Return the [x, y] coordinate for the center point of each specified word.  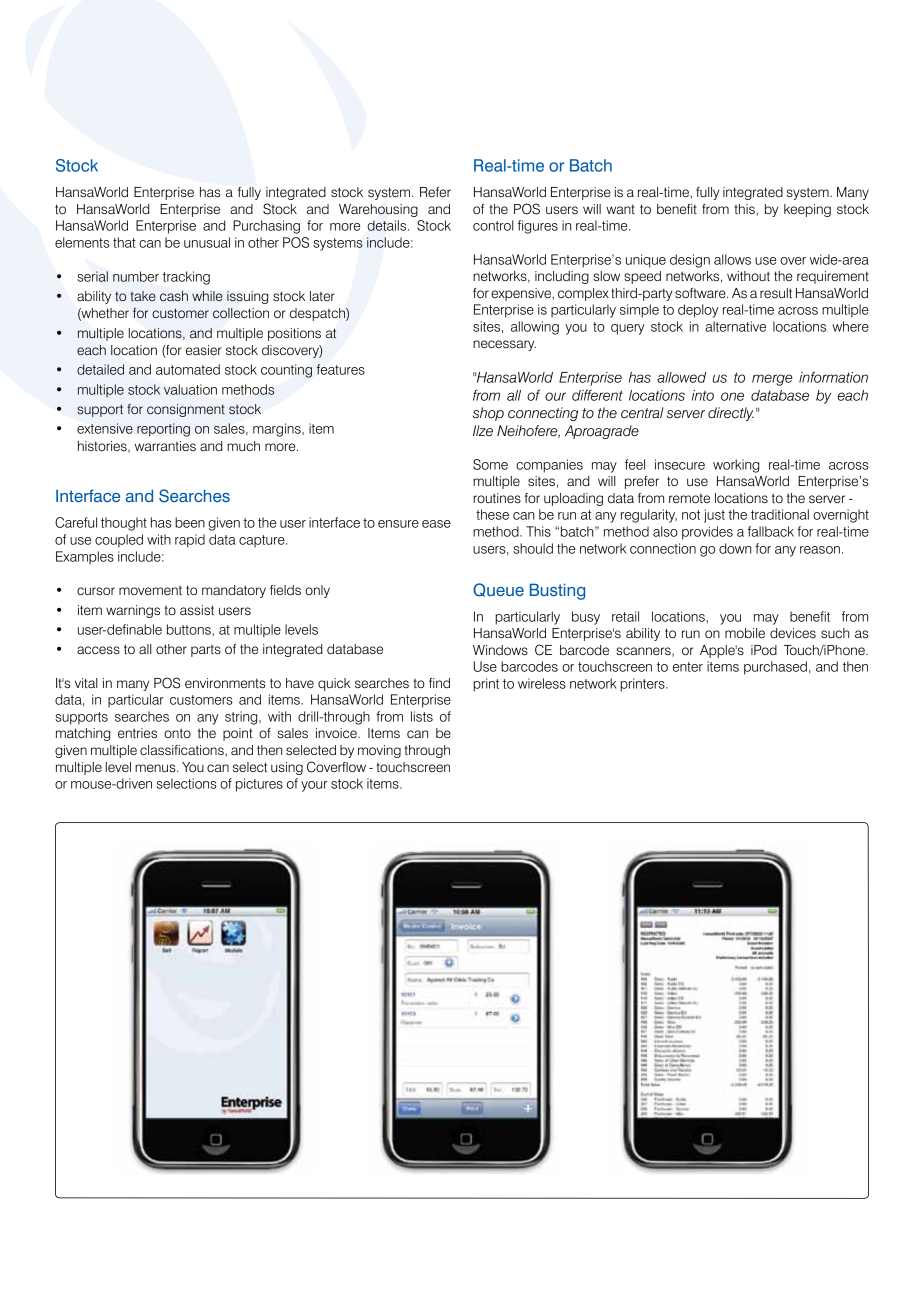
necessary [504, 345]
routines [497, 498]
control [493, 225]
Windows [500, 650]
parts [206, 651]
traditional [780, 514]
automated [188, 369]
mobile [745, 633]
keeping [807, 210]
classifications [183, 750]
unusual [207, 242]
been [190, 522]
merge [772, 380]
